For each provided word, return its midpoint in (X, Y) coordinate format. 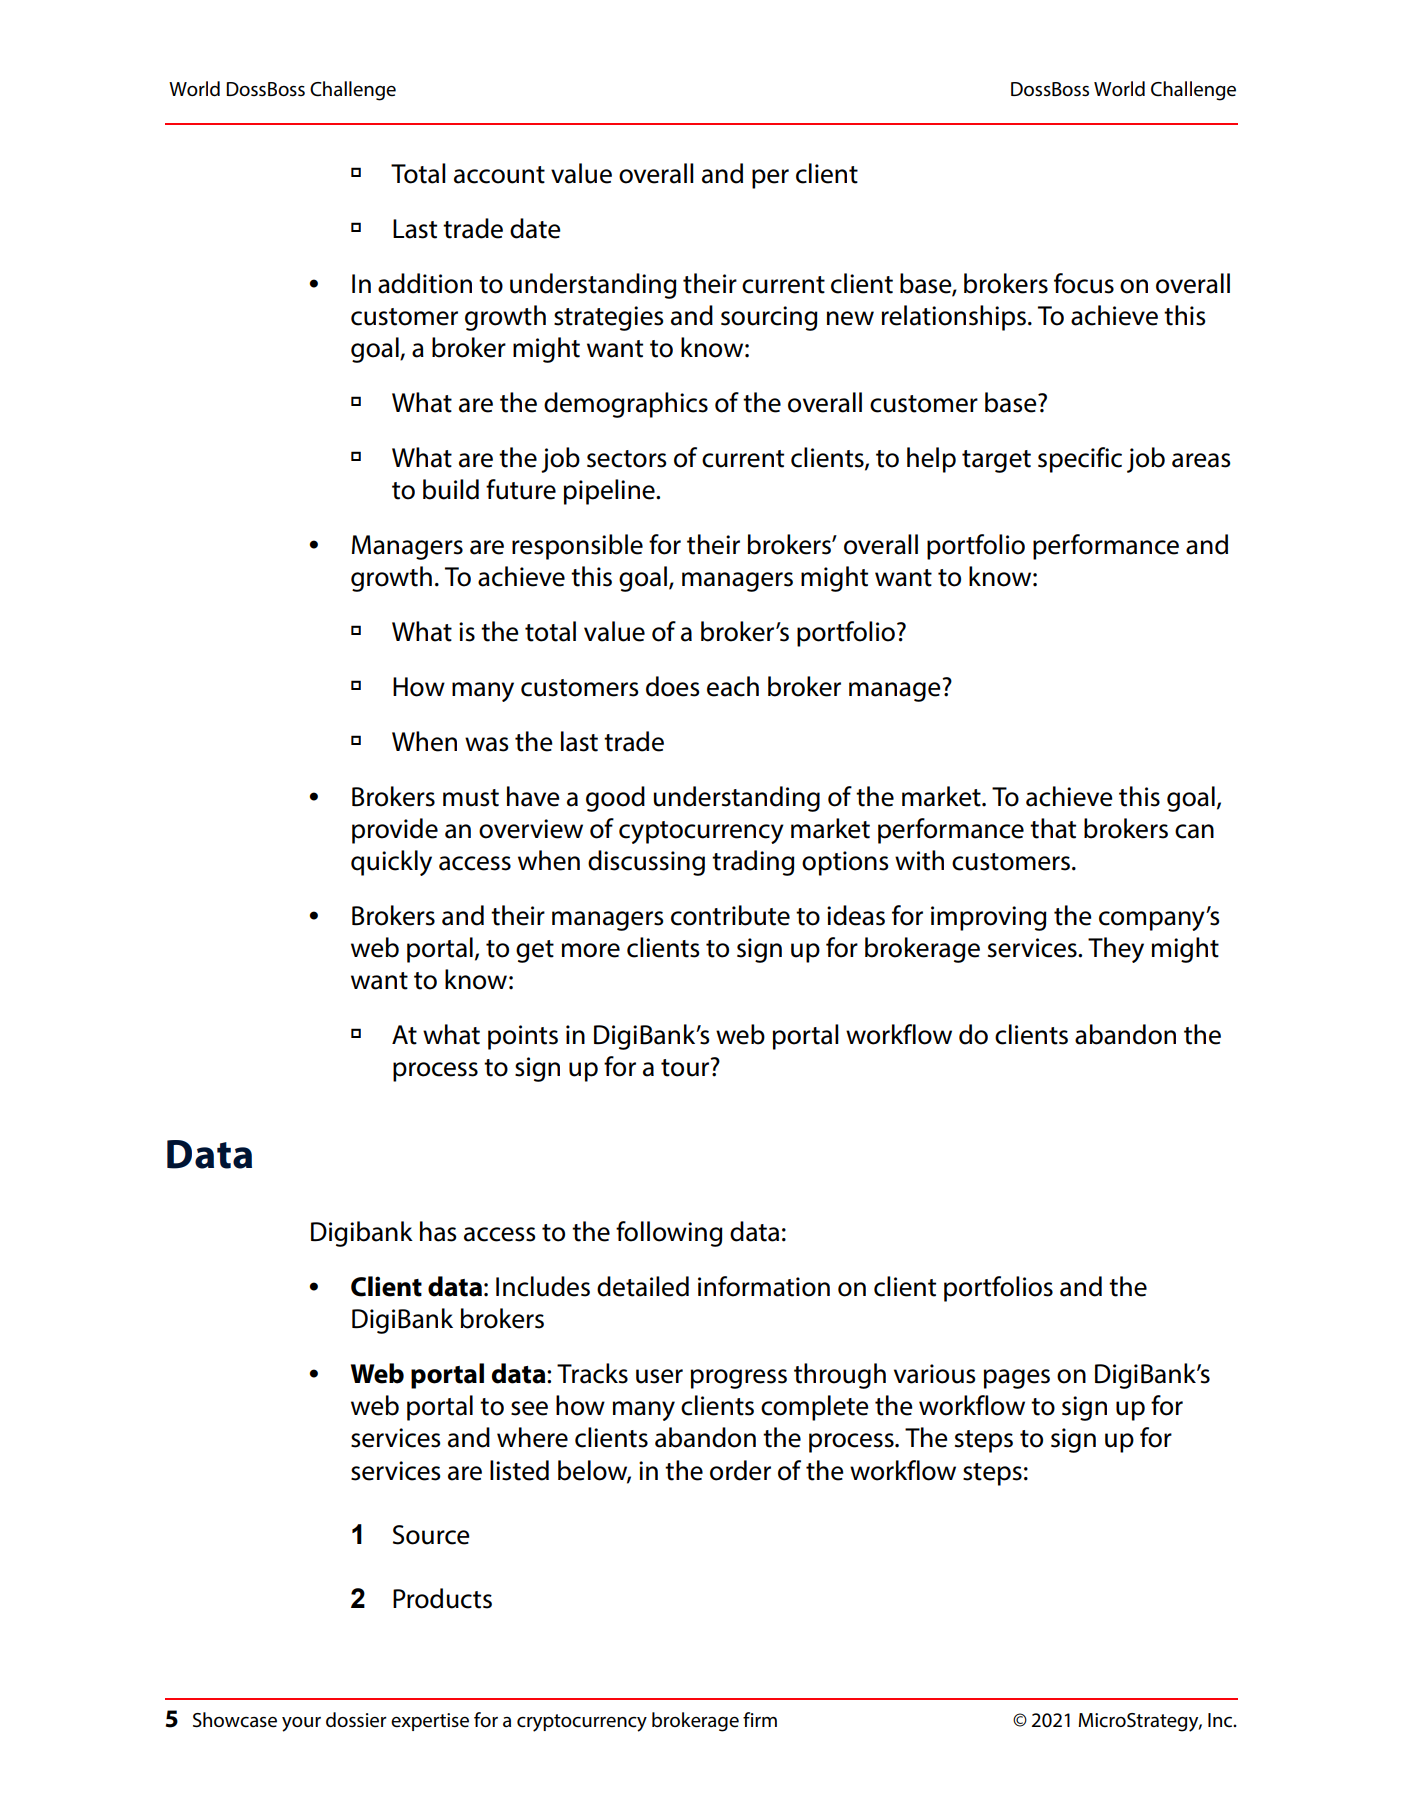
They (1116, 950)
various (935, 1374)
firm (760, 1719)
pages (1017, 1379)
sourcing (769, 318)
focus (1084, 283)
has (438, 1231)
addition (425, 283)
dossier (356, 1720)
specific (1080, 460)
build (451, 489)
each (733, 686)
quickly (391, 863)
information (764, 1286)
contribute (730, 915)
